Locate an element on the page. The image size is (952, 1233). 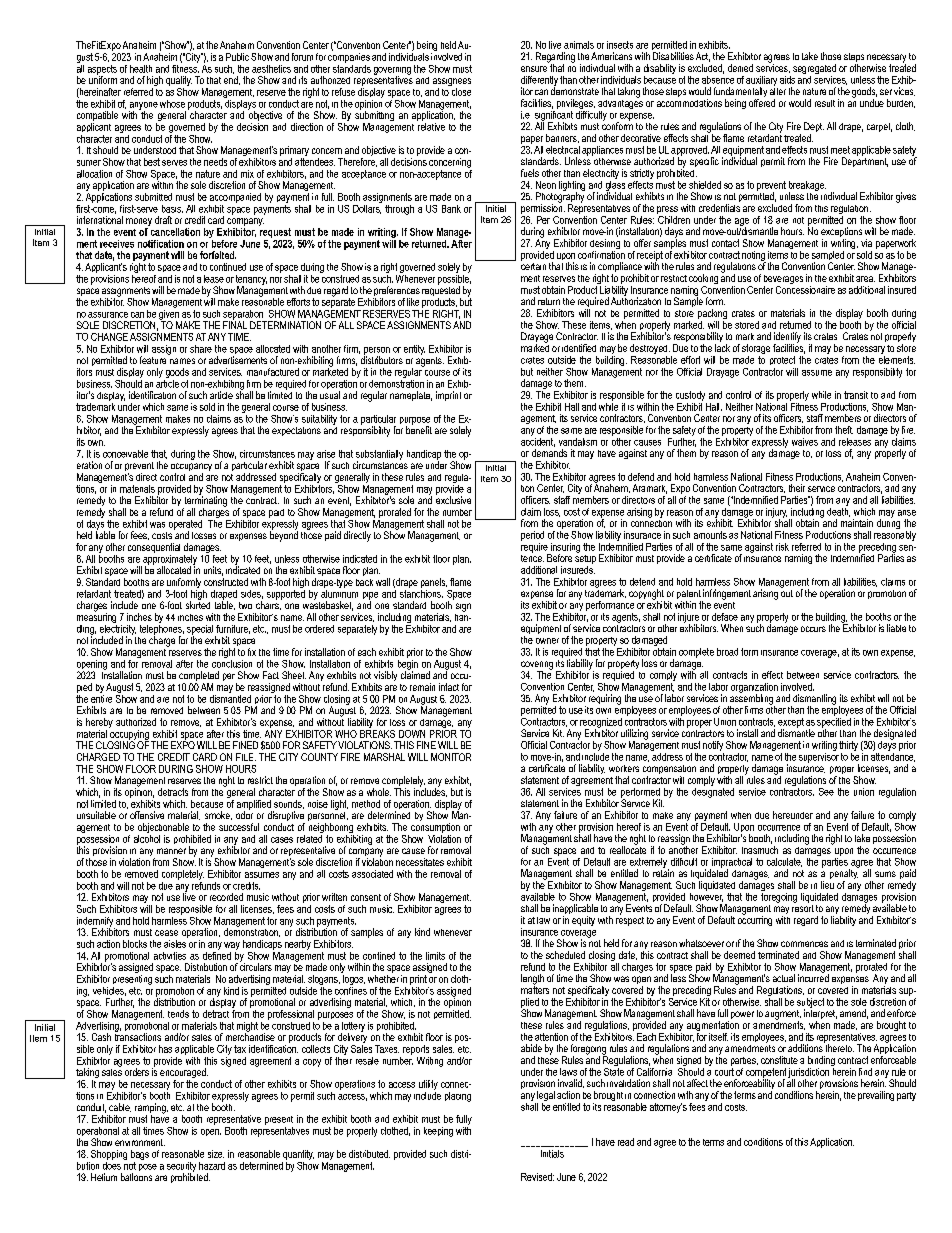
ensure is located at coordinates (534, 69).
